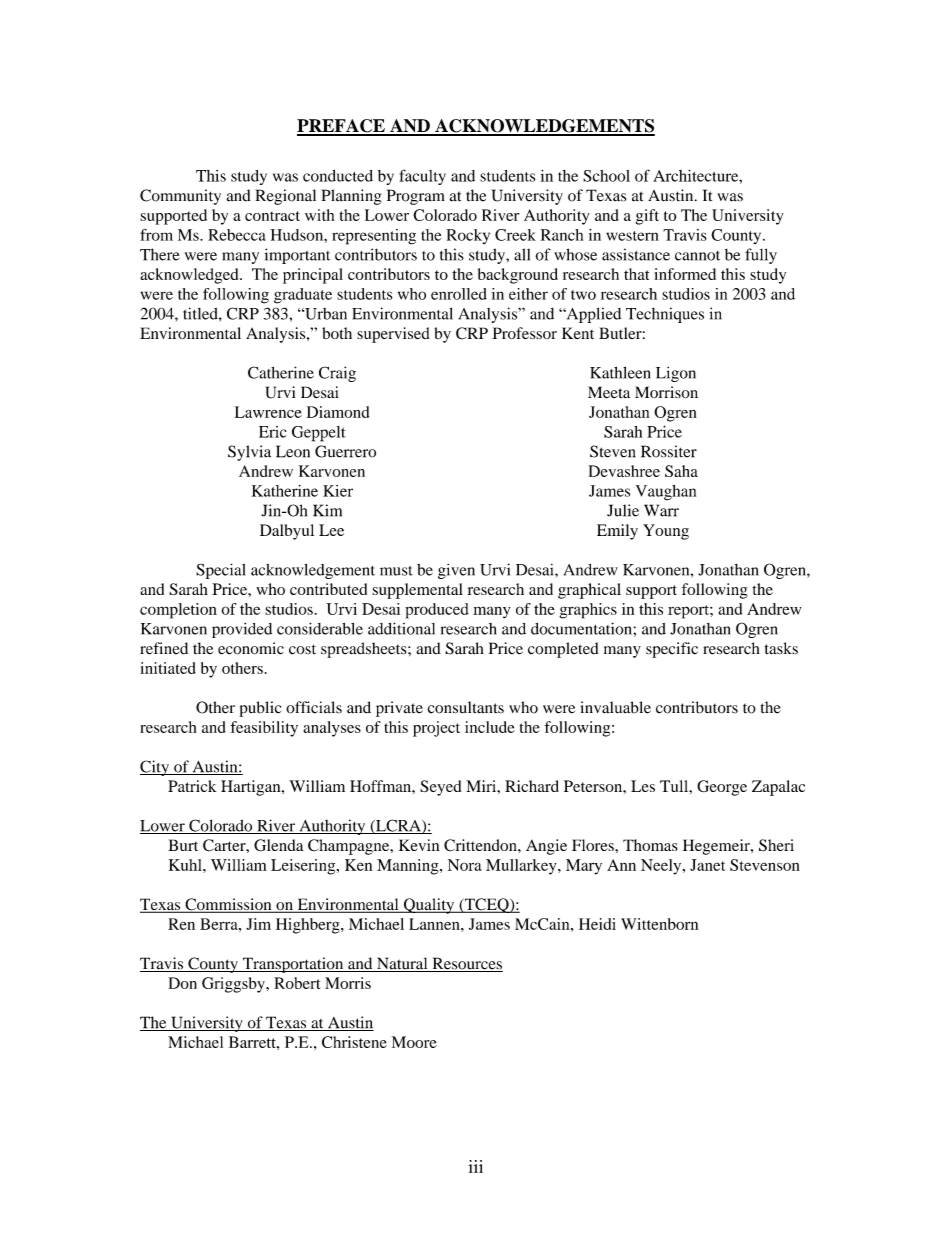 The height and width of the document is (1233, 952). What do you see at coordinates (422, 177) in the document?
I see `faculty` at bounding box center [422, 177].
